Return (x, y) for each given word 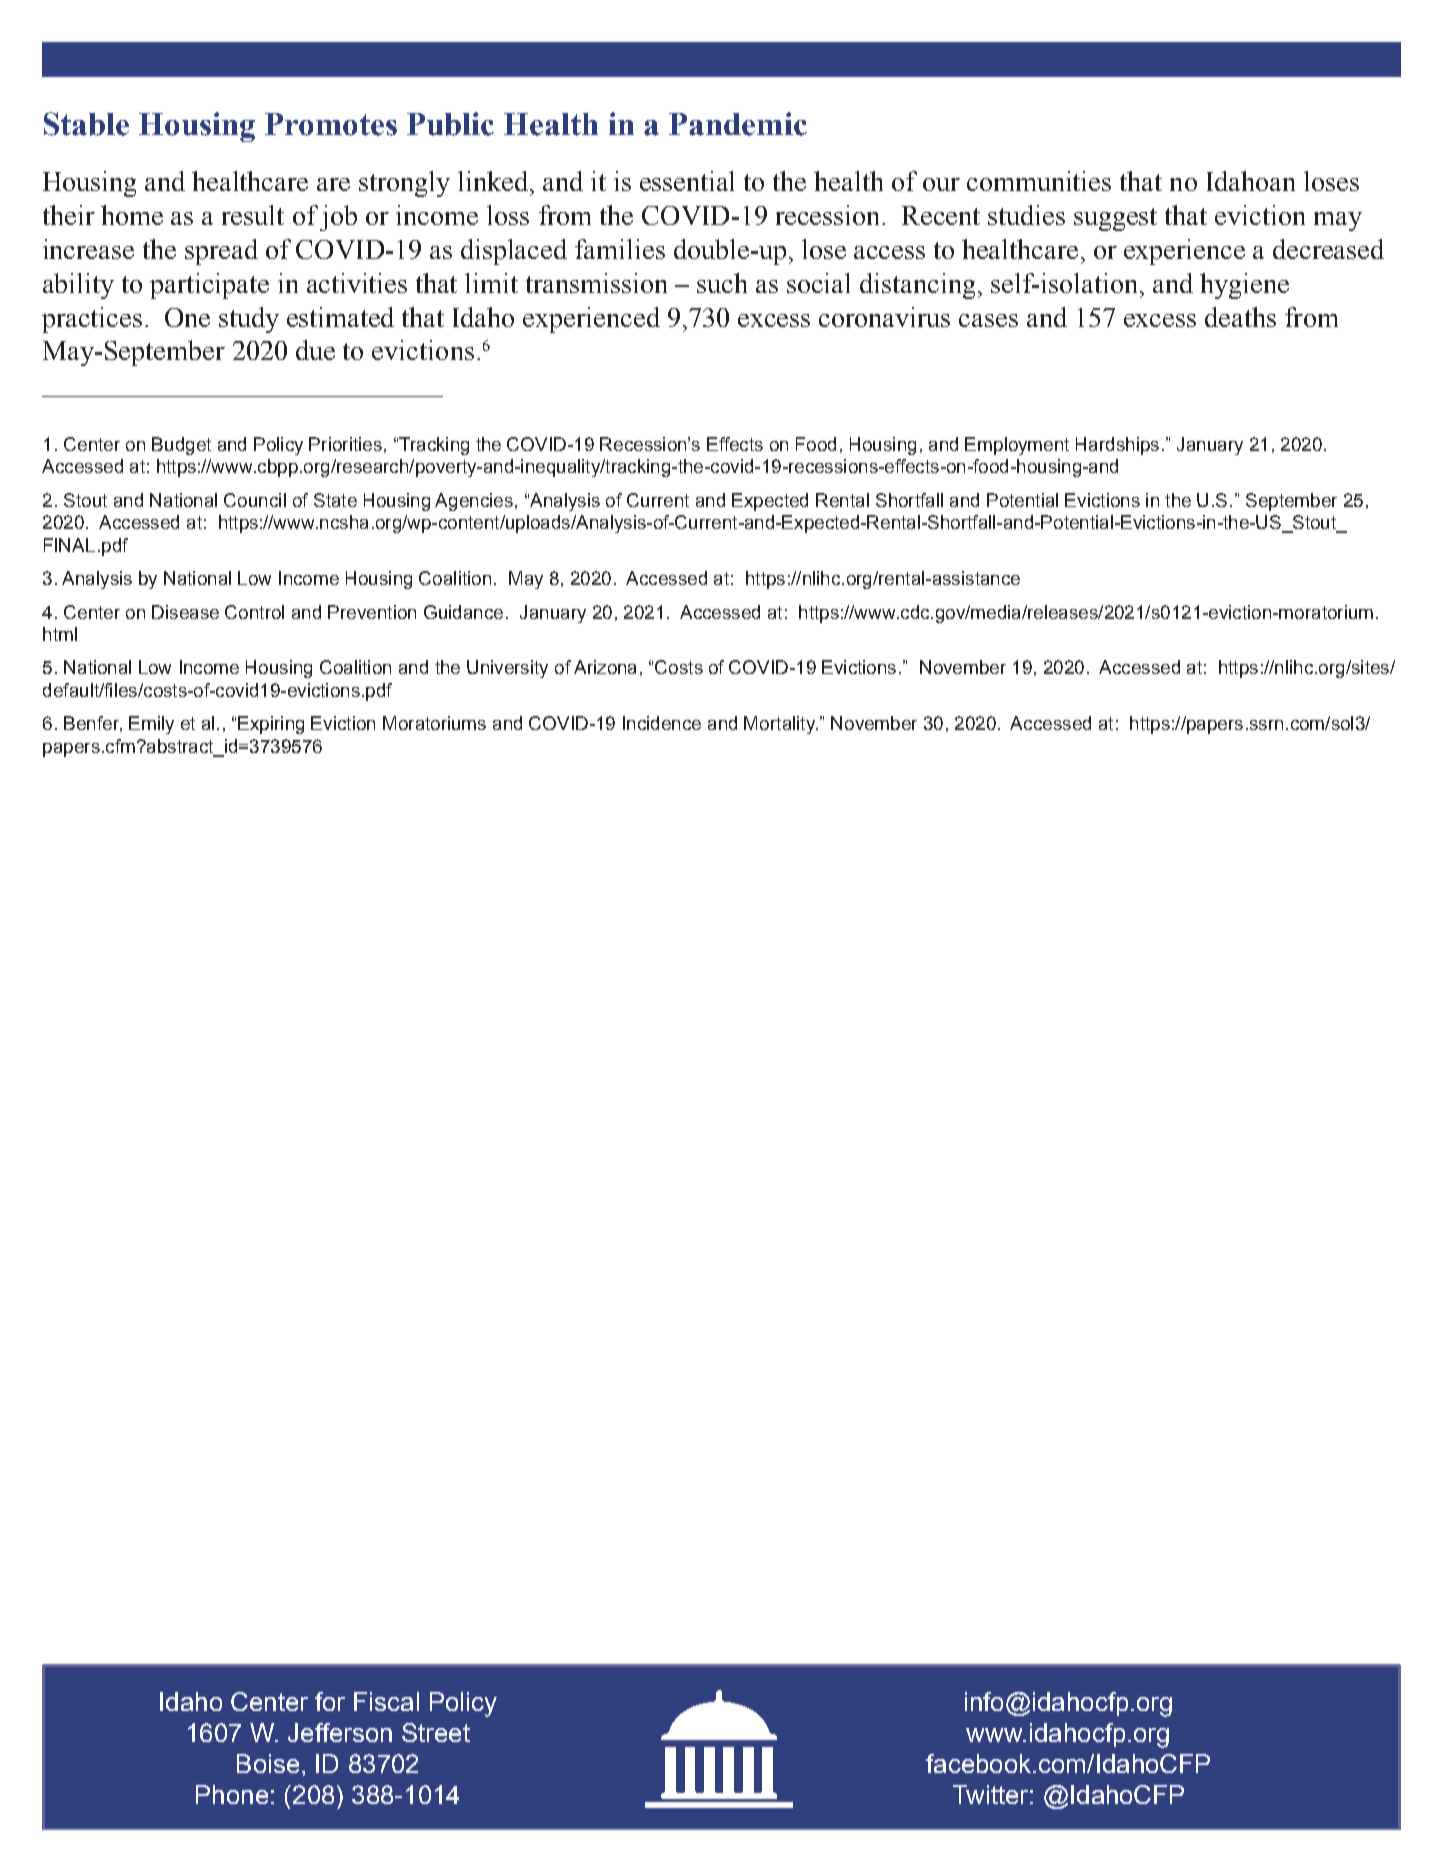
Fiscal (386, 1701)
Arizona (605, 667)
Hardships (1117, 446)
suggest (1115, 219)
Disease (185, 612)
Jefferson (340, 1732)
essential (687, 181)
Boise (268, 1763)
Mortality (780, 725)
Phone (232, 1794)
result (253, 215)
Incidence (662, 723)
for (330, 1701)
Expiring (271, 725)
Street (436, 1732)
